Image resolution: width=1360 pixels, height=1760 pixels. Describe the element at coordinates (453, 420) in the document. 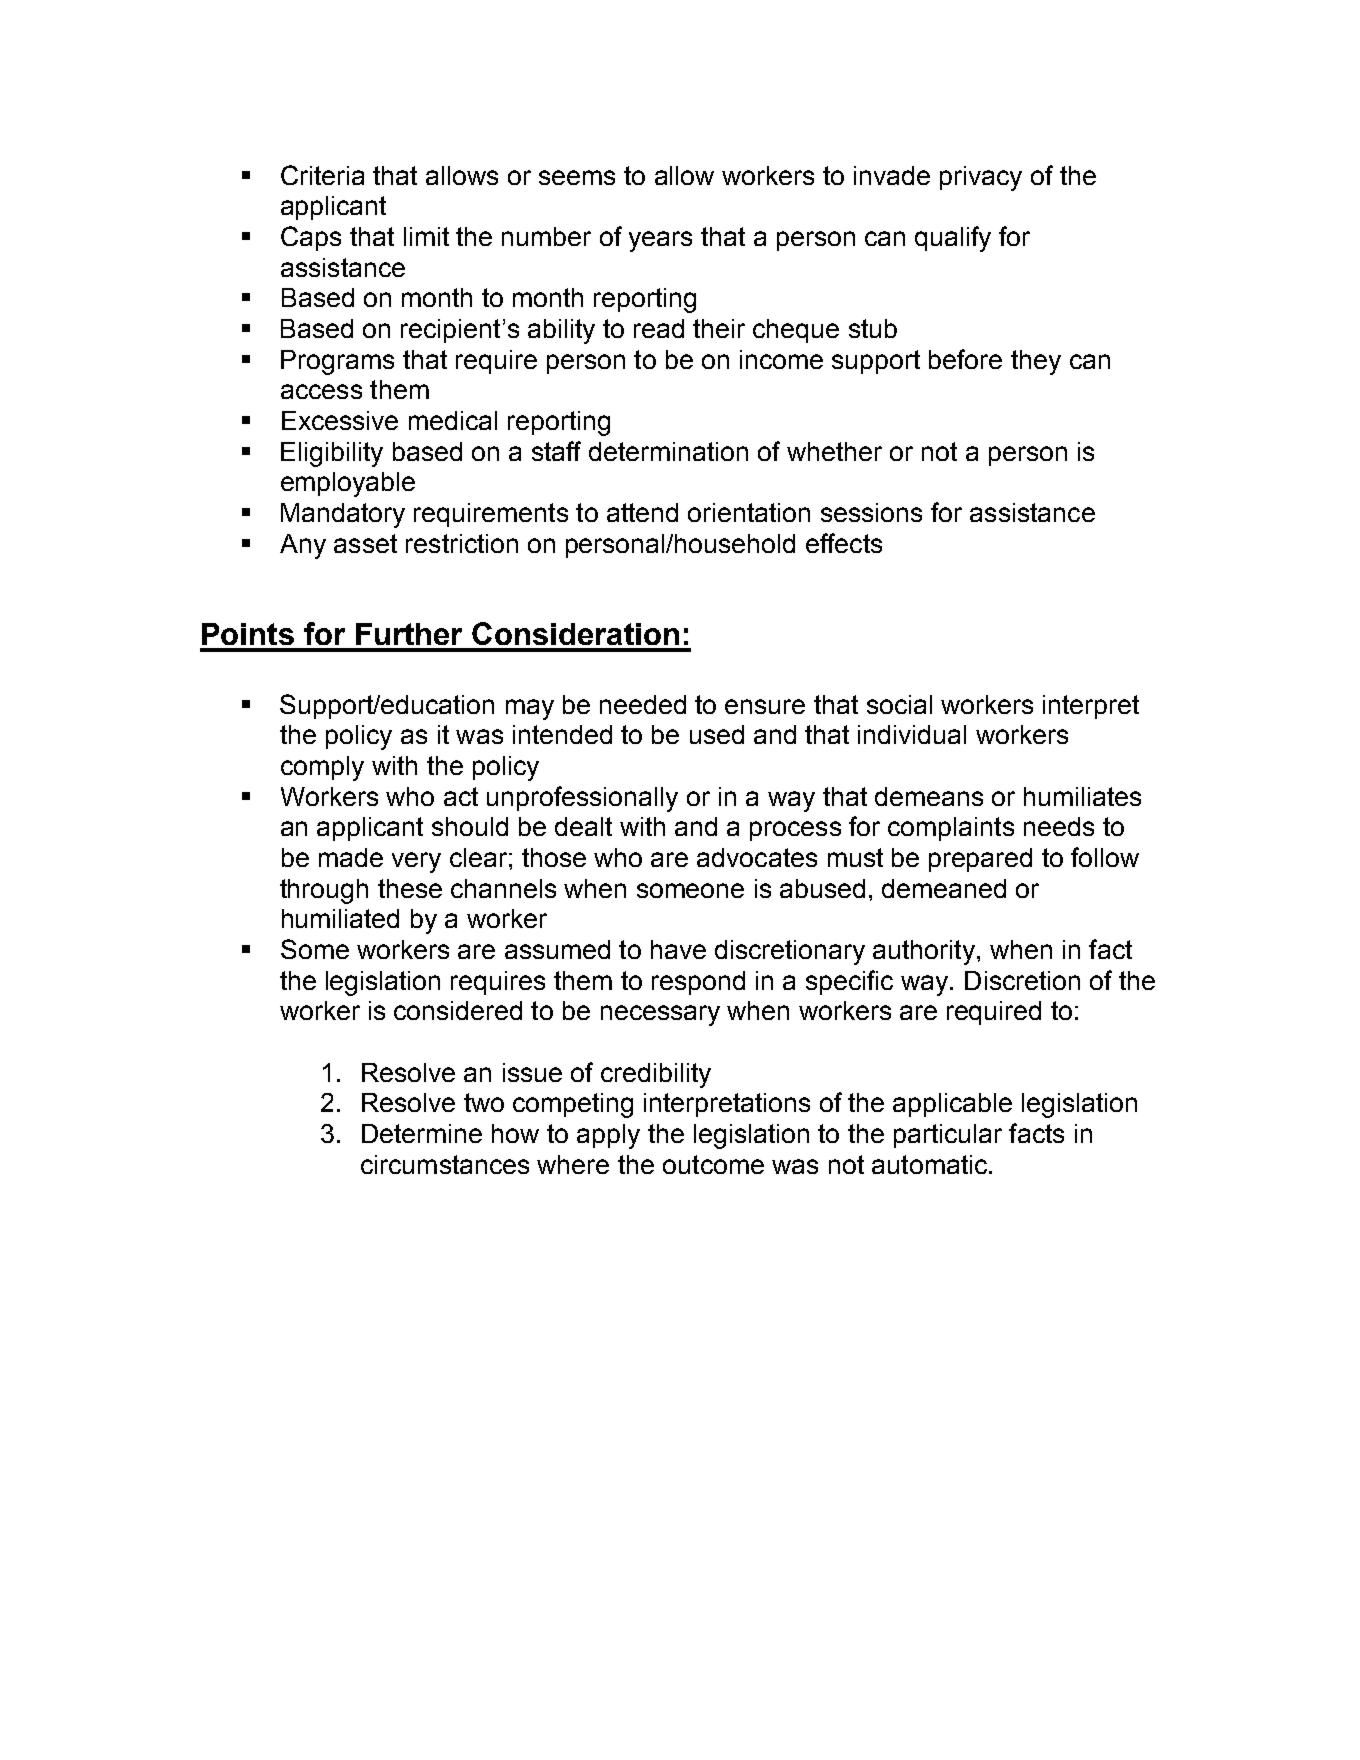

I see `medical` at that location.
